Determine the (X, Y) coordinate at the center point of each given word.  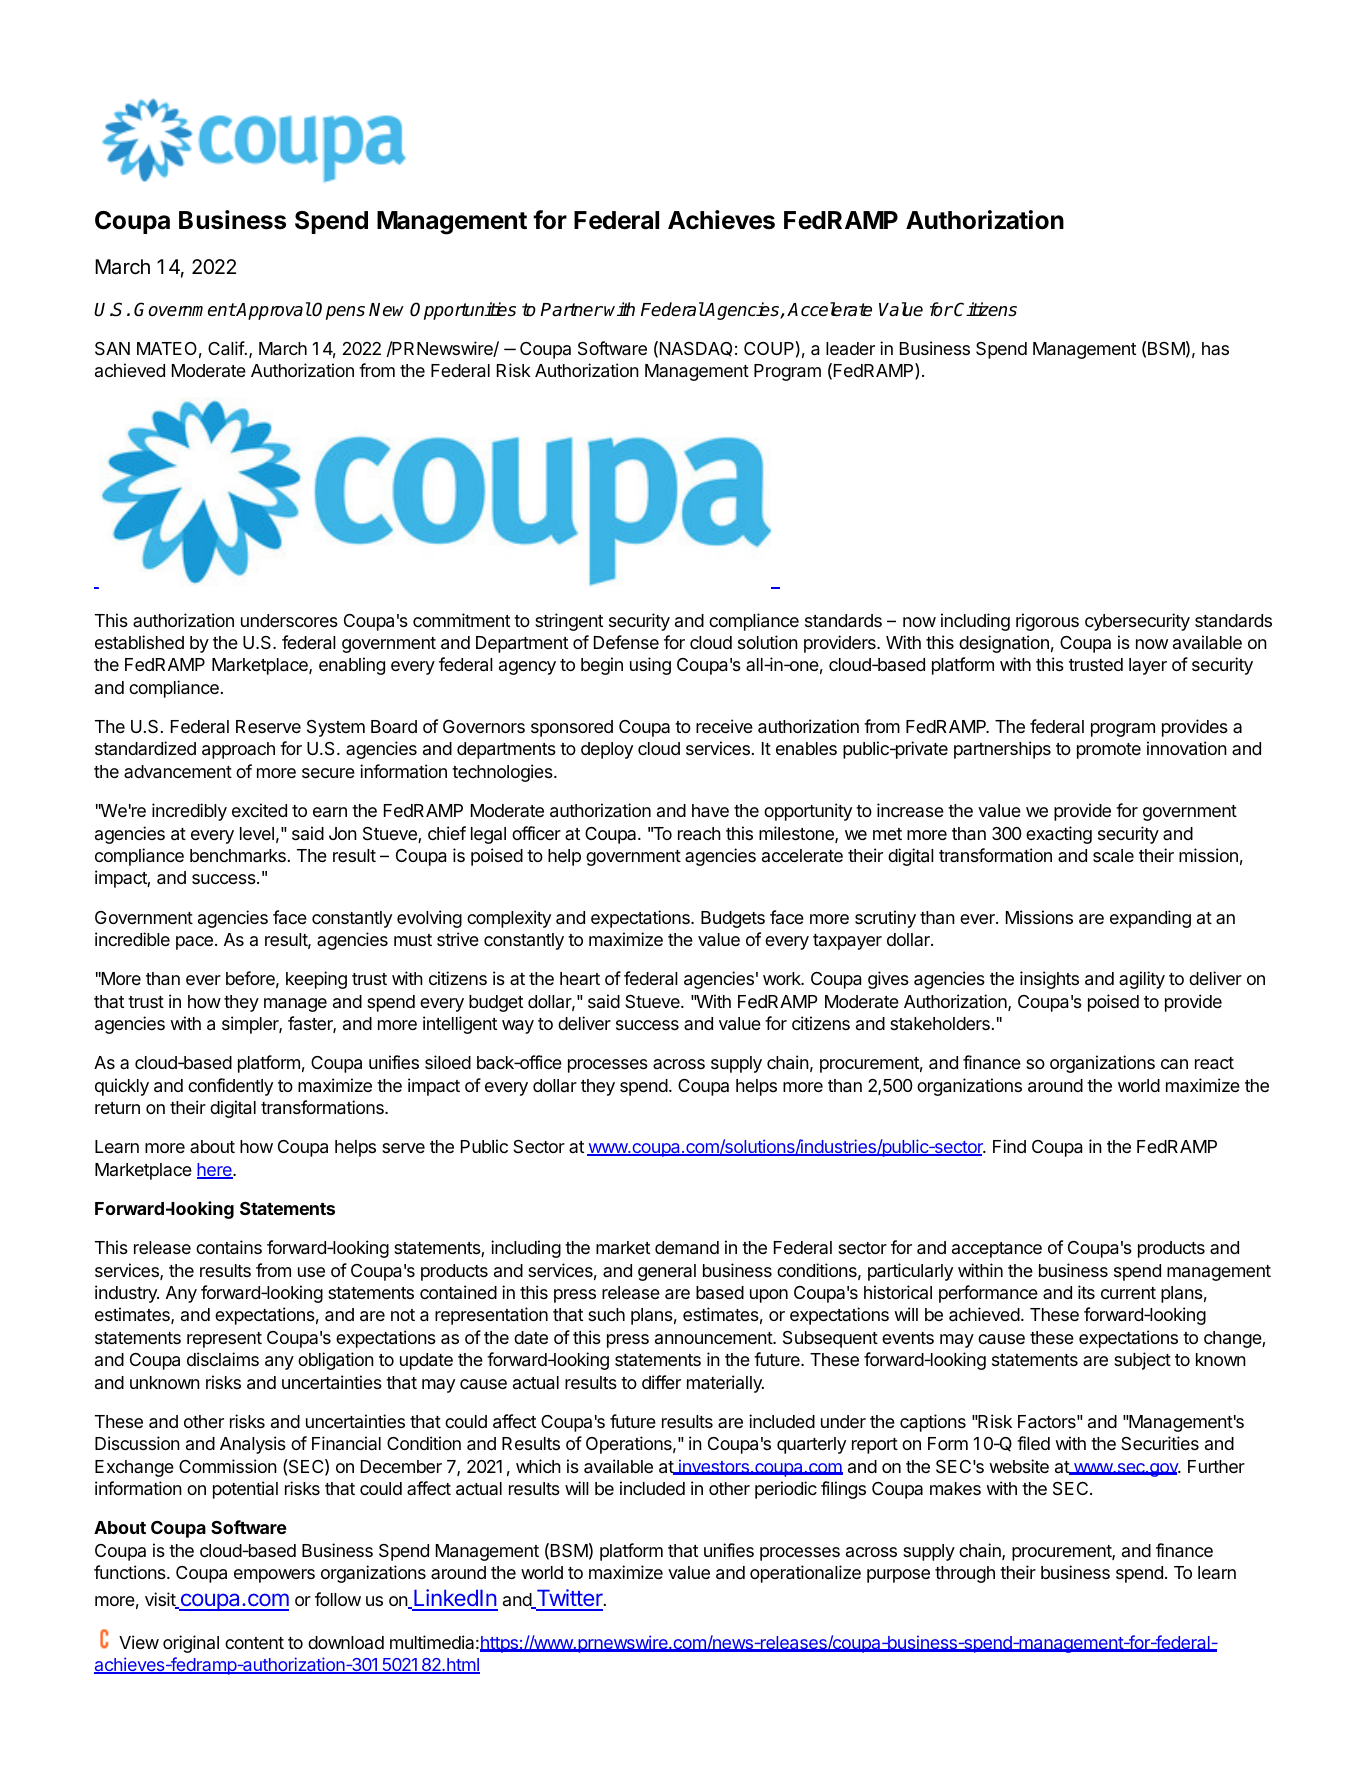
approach (238, 750)
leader (850, 348)
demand (687, 1248)
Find (1009, 1146)
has (1215, 348)
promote (1109, 751)
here (215, 1171)
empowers (274, 1576)
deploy (607, 750)
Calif (227, 348)
